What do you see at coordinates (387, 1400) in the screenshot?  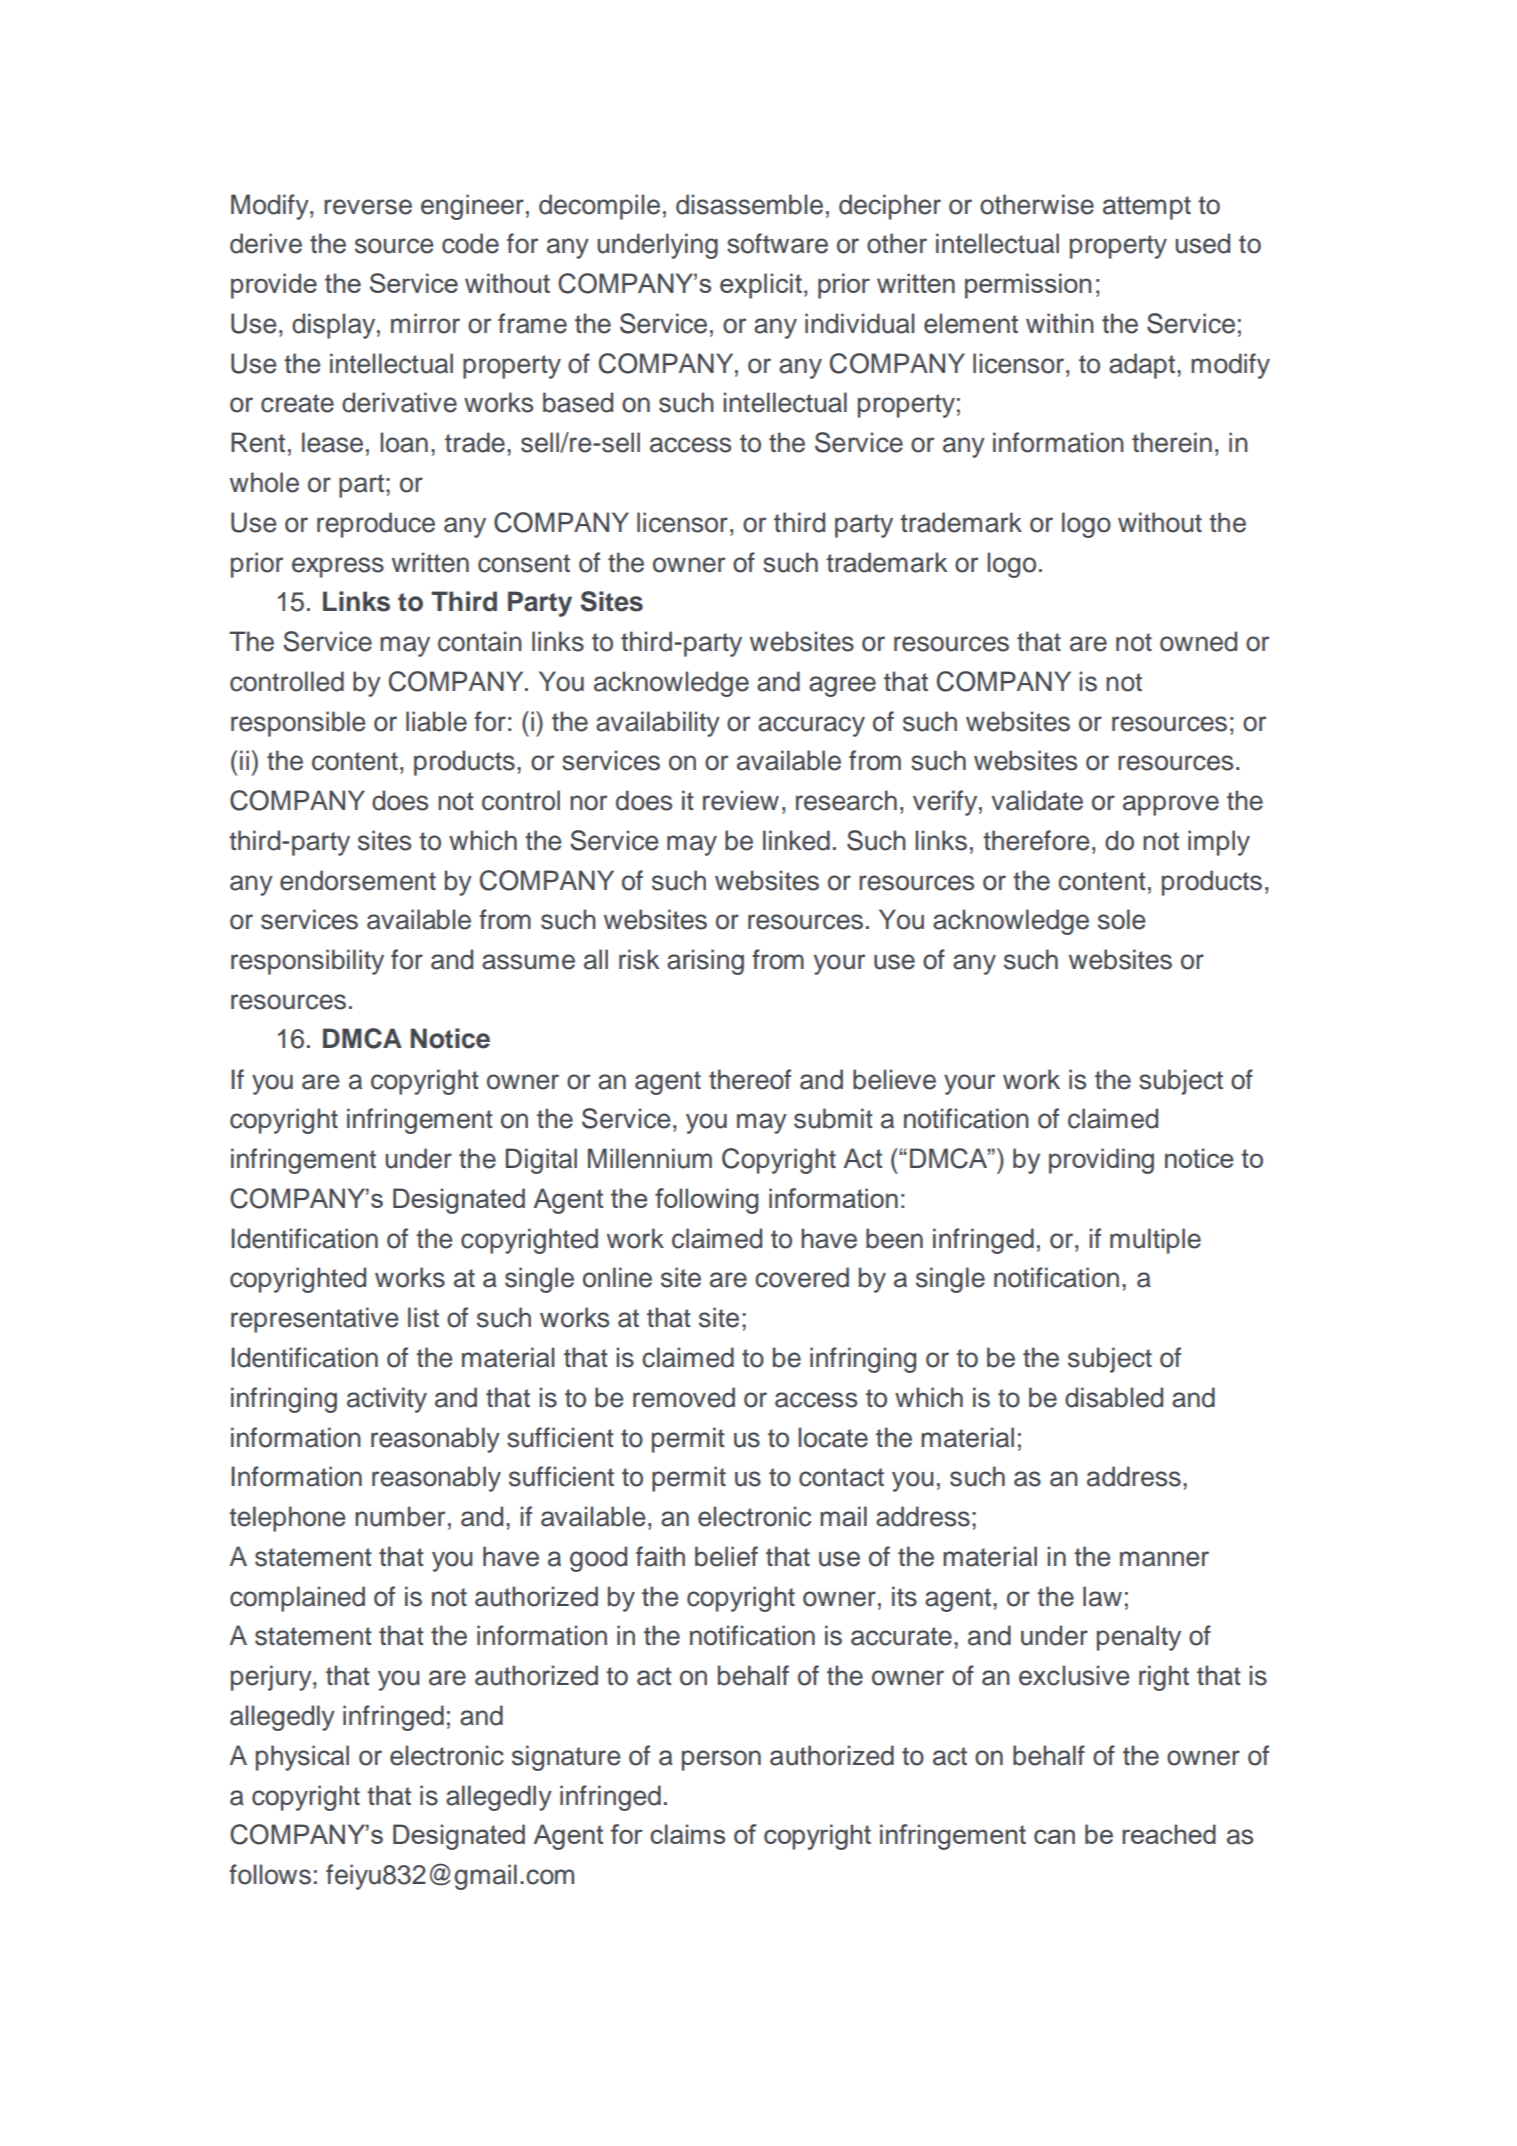 I see `activity` at bounding box center [387, 1400].
